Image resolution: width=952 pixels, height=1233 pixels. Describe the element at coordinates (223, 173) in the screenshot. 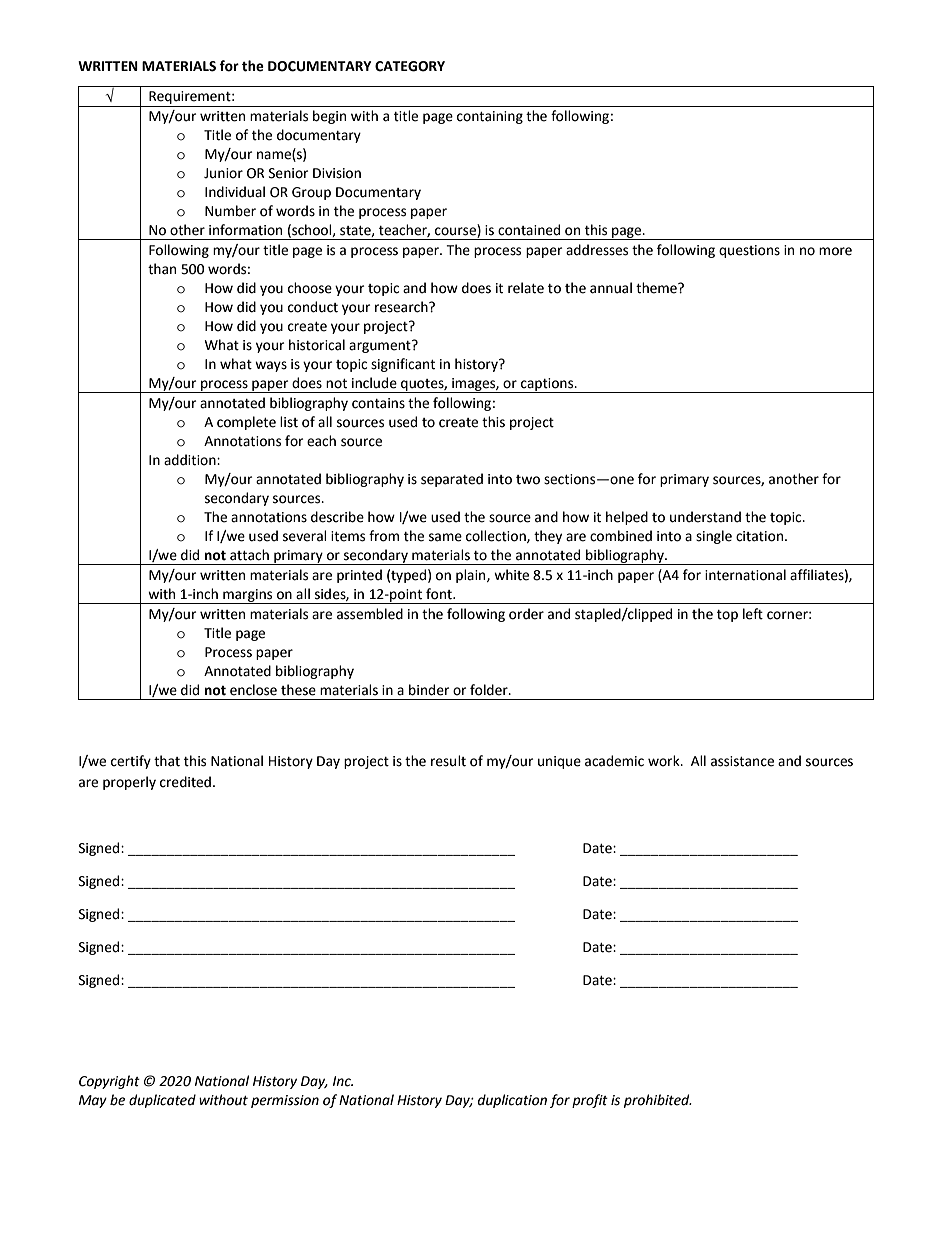

I see `Junior` at that location.
